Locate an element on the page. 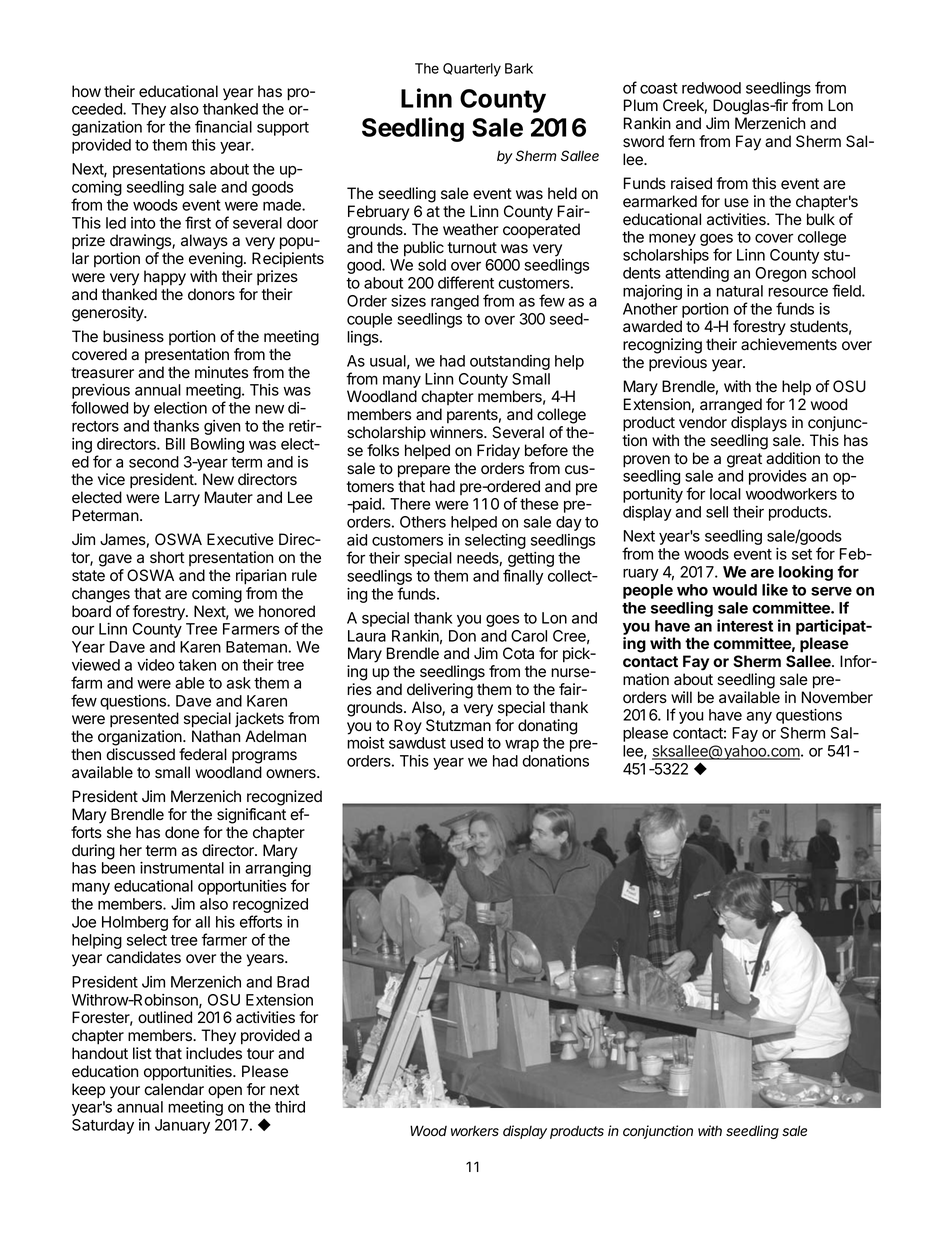  Bill is located at coordinates (175, 444).
